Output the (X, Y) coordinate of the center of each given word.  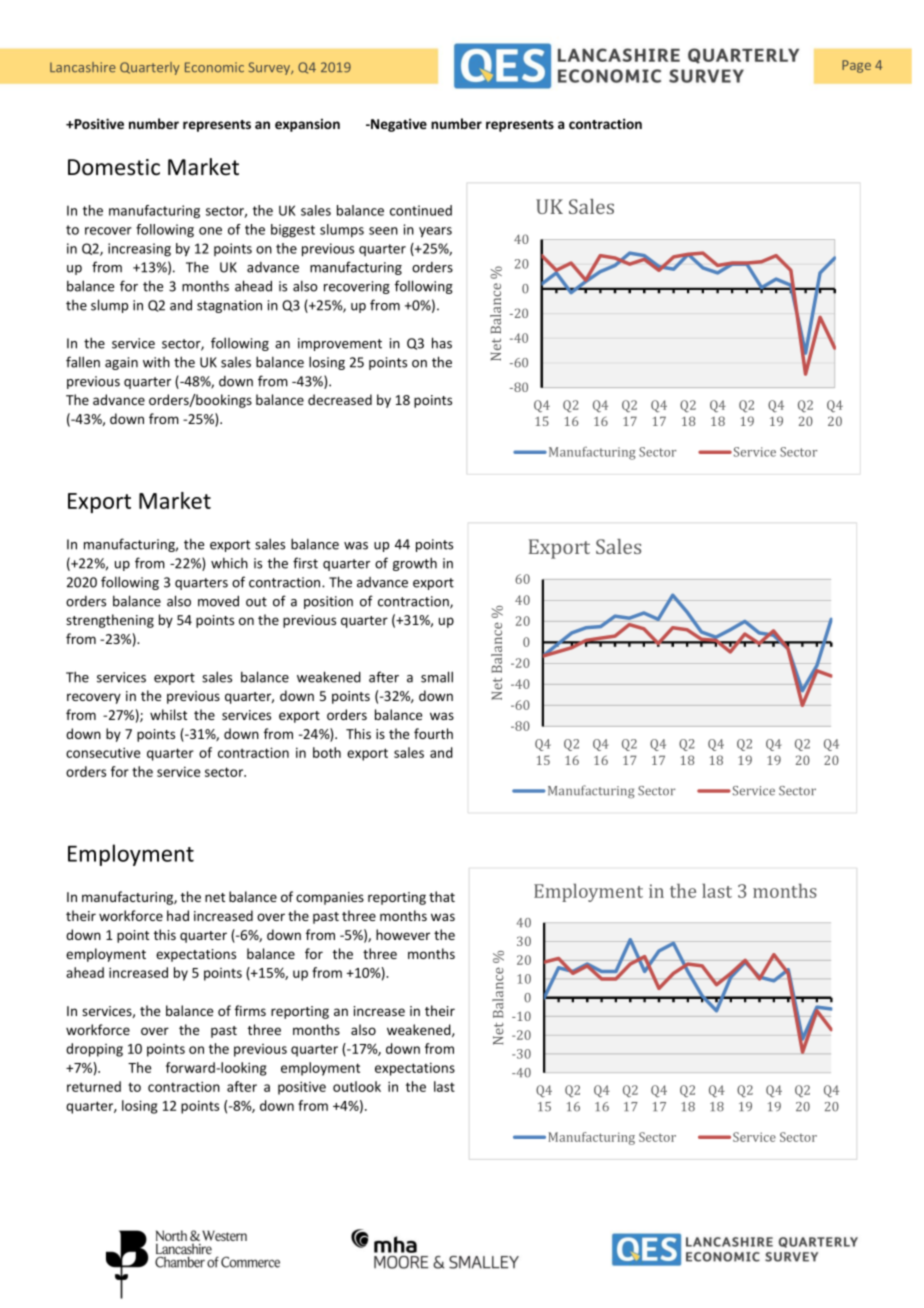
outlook (357, 1086)
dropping (94, 1050)
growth (415, 564)
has (442, 343)
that (442, 896)
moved (218, 601)
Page (856, 66)
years (435, 232)
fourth (433, 733)
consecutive (103, 752)
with (156, 362)
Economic (214, 67)
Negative (398, 125)
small (437, 677)
